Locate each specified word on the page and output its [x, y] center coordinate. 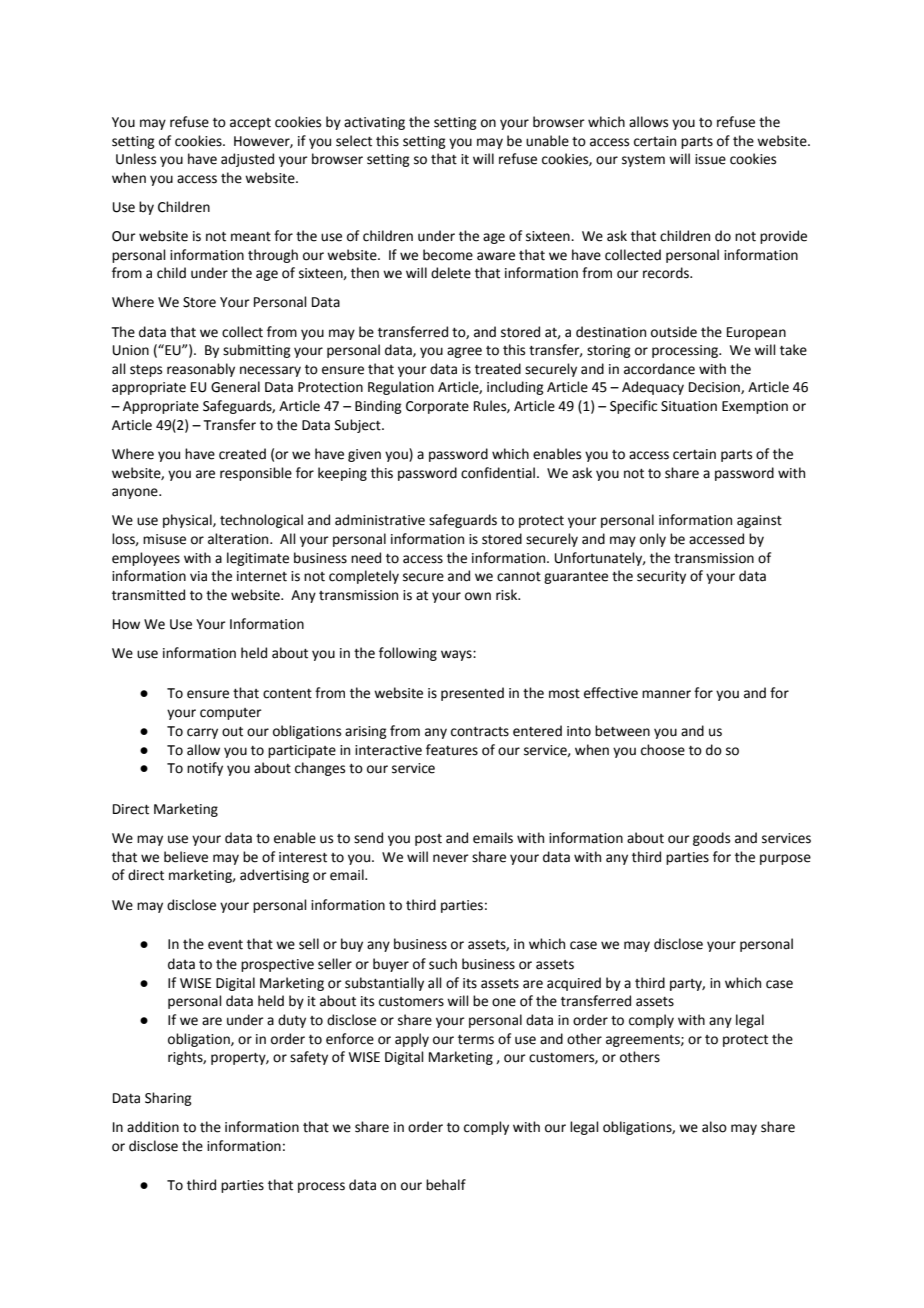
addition [153, 1127]
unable [547, 141]
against [759, 521]
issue [710, 159]
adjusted [247, 160]
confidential [498, 473]
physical [188, 521]
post [428, 840]
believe [186, 857]
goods [711, 839]
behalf [446, 1185]
